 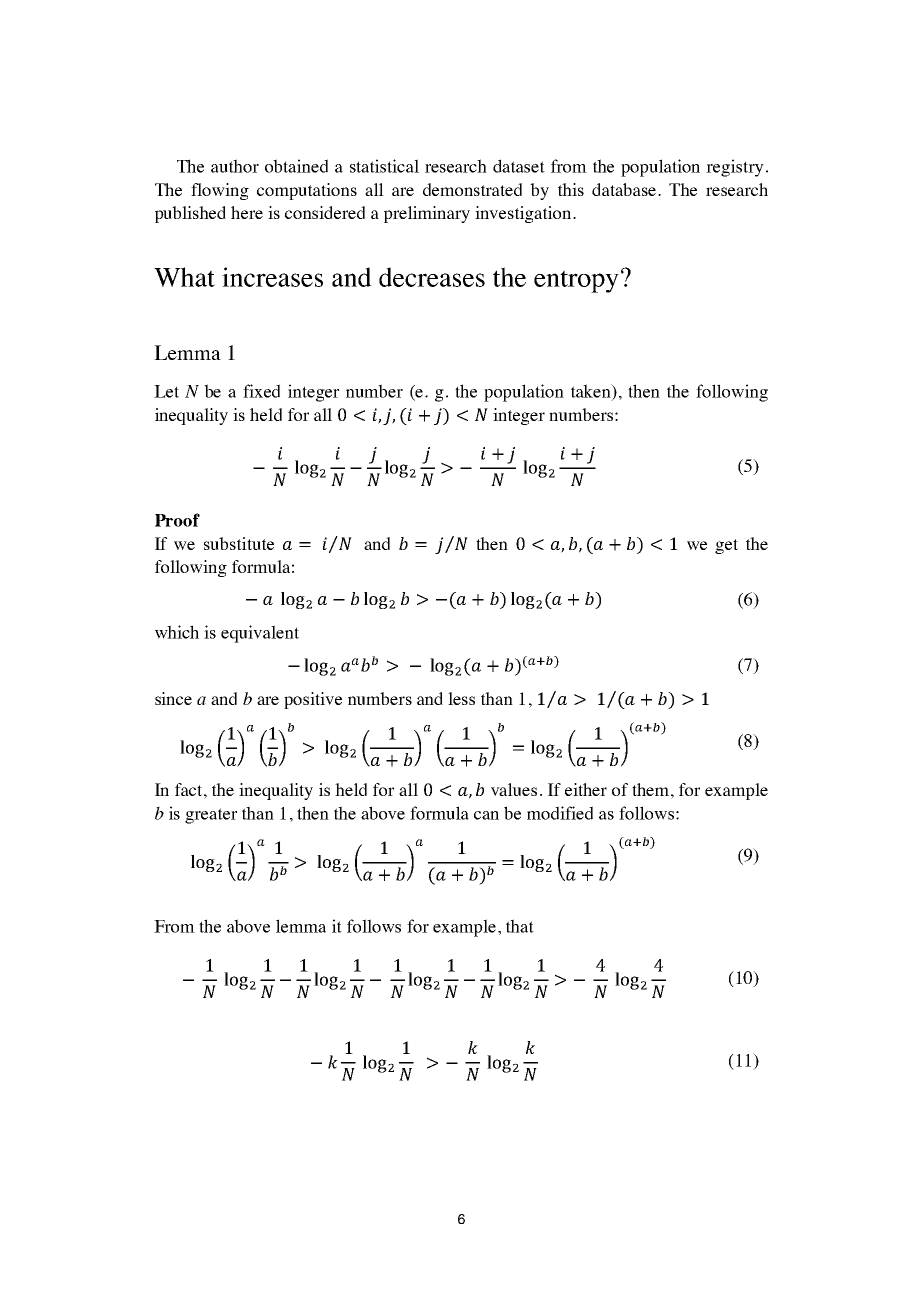 I want to click on flowing, so click(x=220, y=191).
